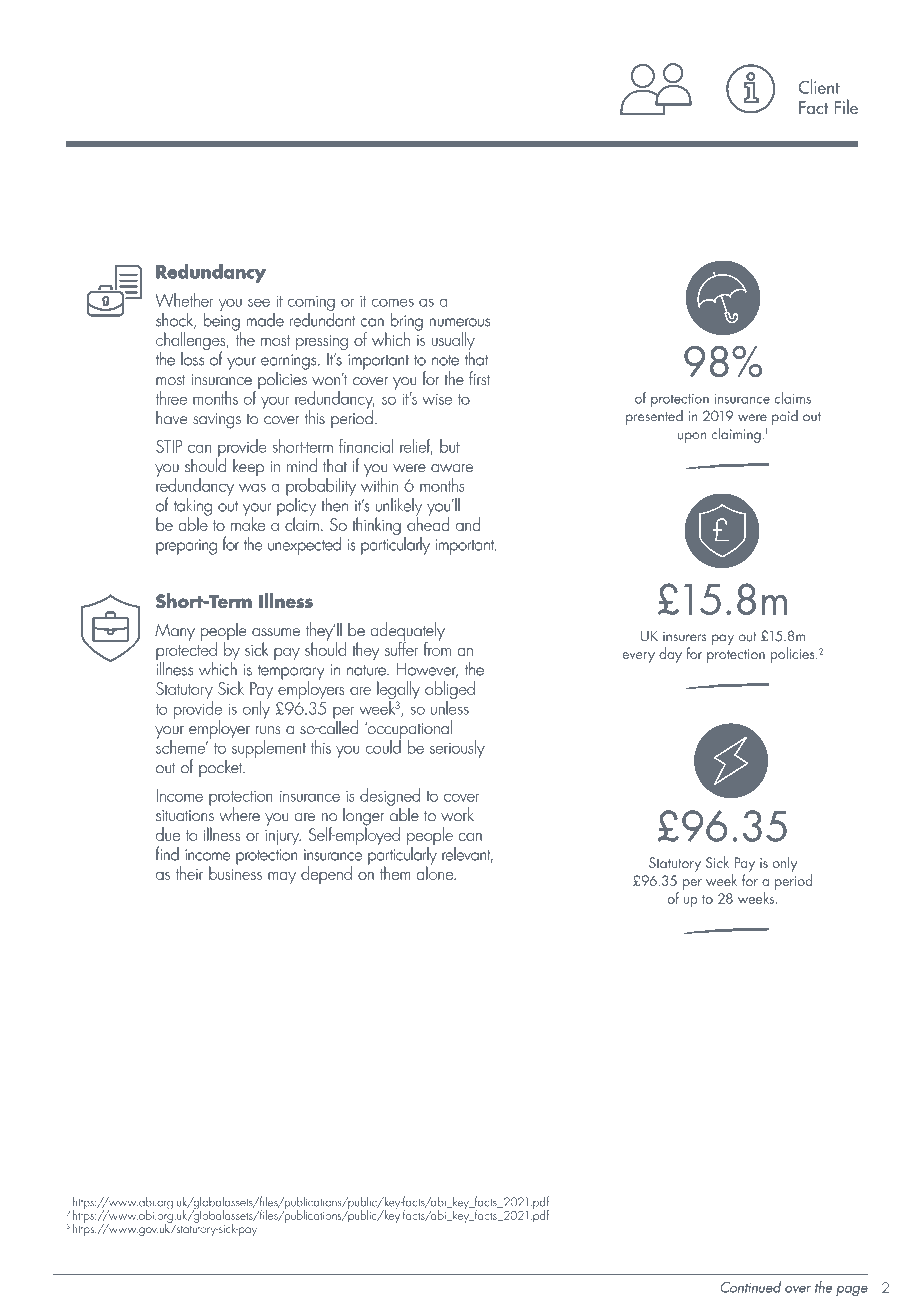 This screenshot has height=1308, width=924. What do you see at coordinates (819, 86) in the screenshot?
I see `Client` at bounding box center [819, 86].
